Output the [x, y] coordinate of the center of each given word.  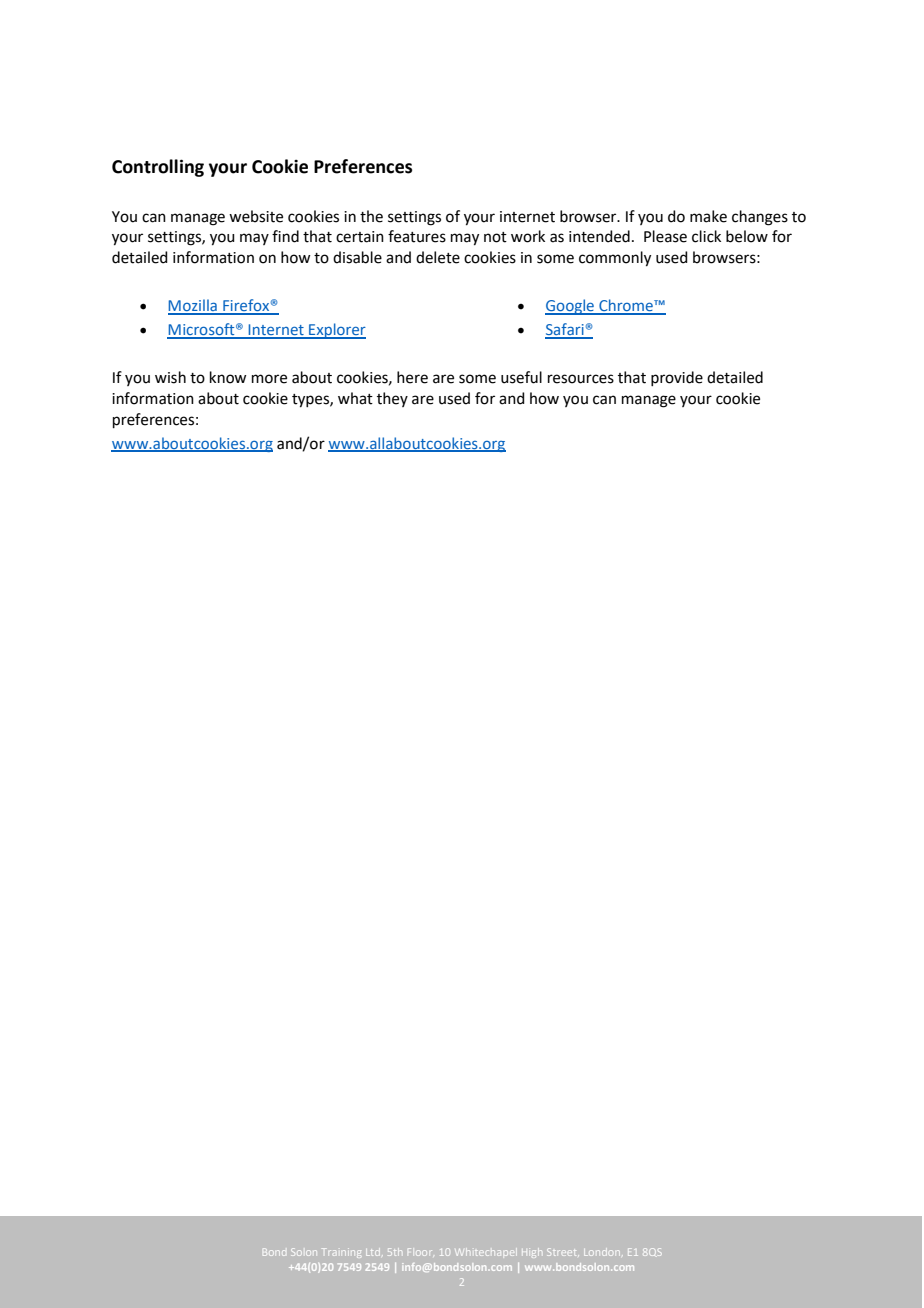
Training [341, 1253]
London [602, 1252]
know [228, 377]
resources [581, 379]
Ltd [373, 1252]
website [256, 216]
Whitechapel [484, 1252]
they [392, 399]
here [412, 377]
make [708, 216]
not [495, 237]
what [355, 398]
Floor [420, 1252]
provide [677, 378]
